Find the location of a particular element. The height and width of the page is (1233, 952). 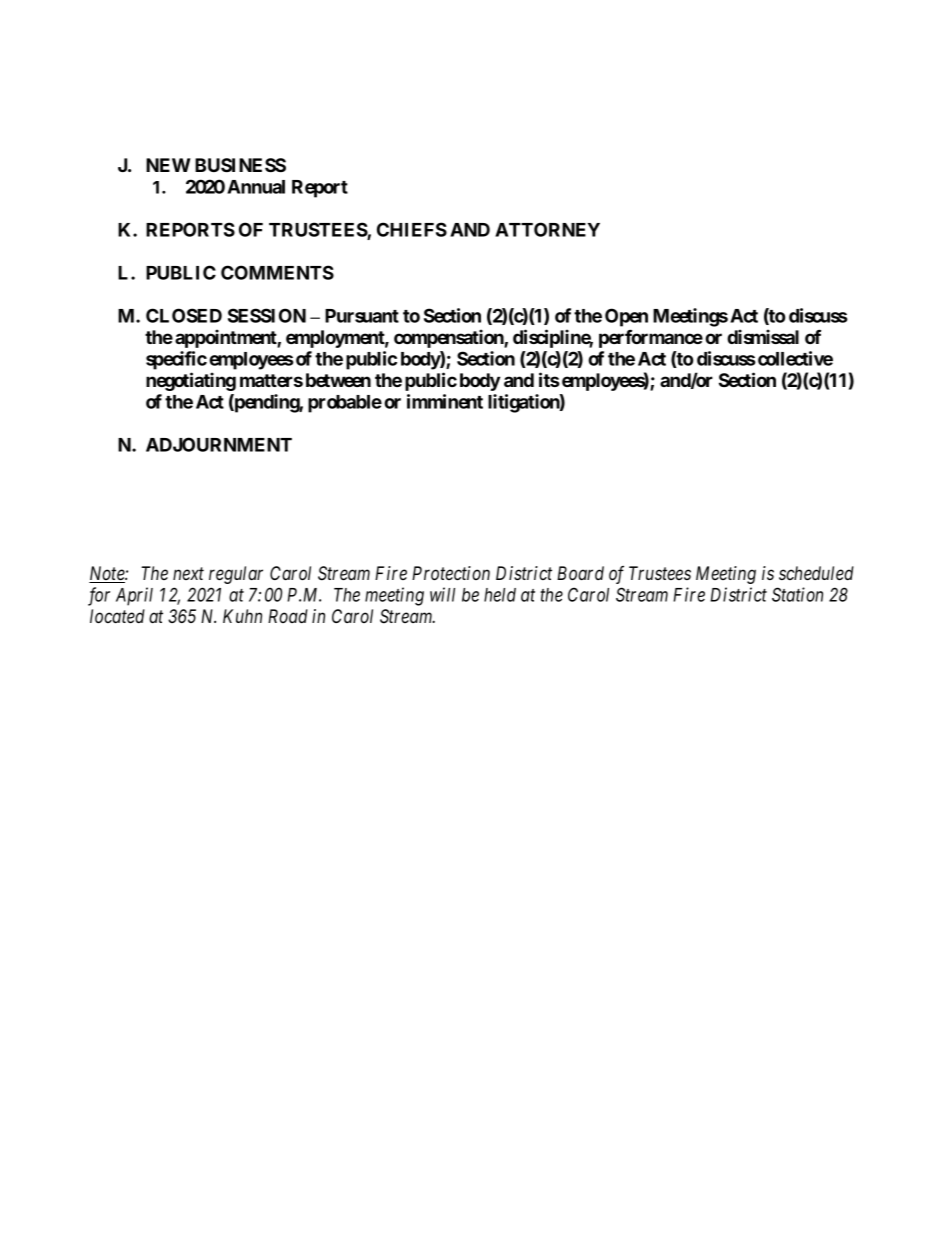

Kuhn is located at coordinates (242, 616).
